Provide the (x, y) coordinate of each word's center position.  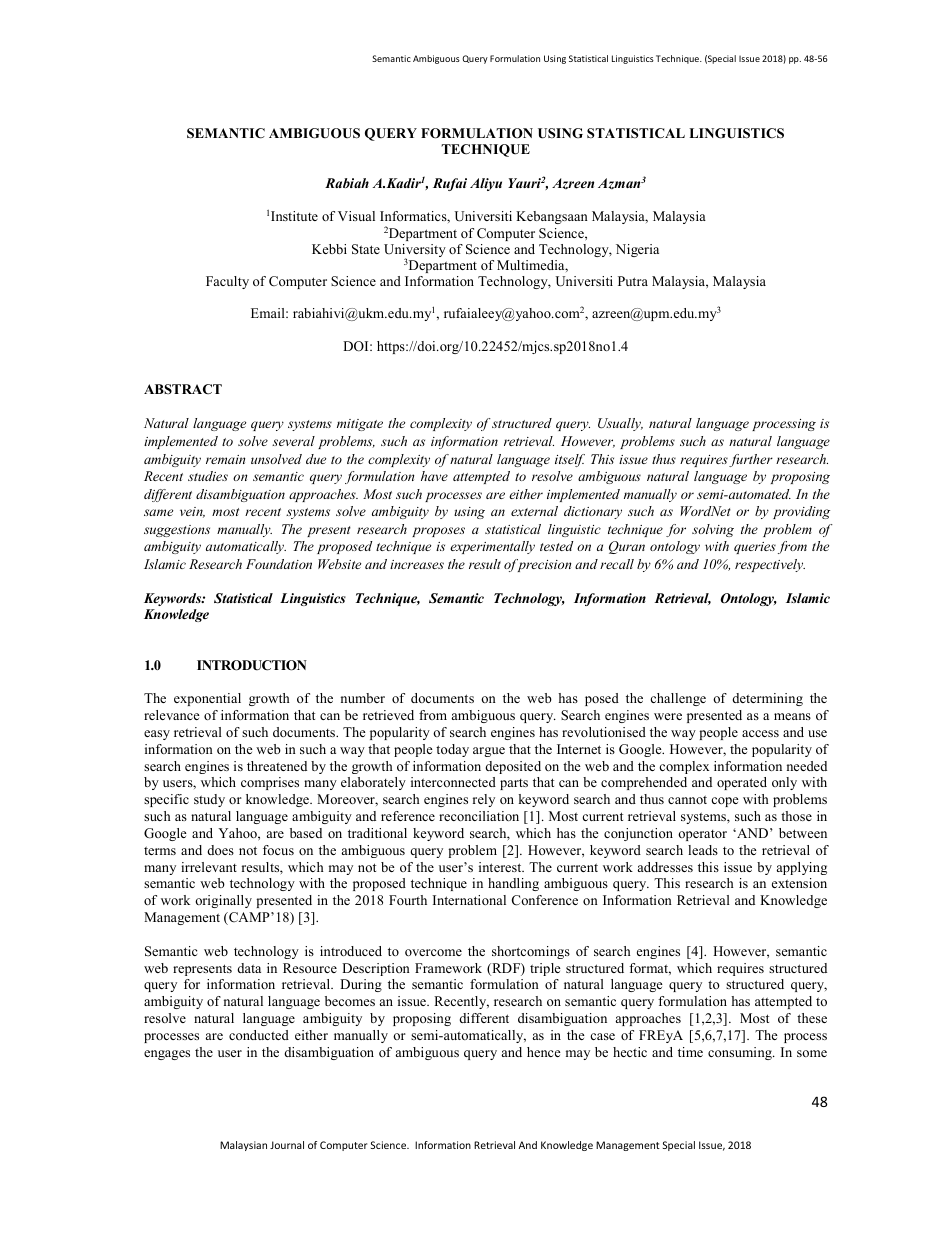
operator (702, 835)
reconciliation (479, 816)
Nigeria (637, 250)
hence (544, 1052)
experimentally (492, 547)
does (221, 850)
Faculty (227, 282)
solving (713, 530)
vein (192, 512)
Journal (287, 1145)
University (415, 252)
